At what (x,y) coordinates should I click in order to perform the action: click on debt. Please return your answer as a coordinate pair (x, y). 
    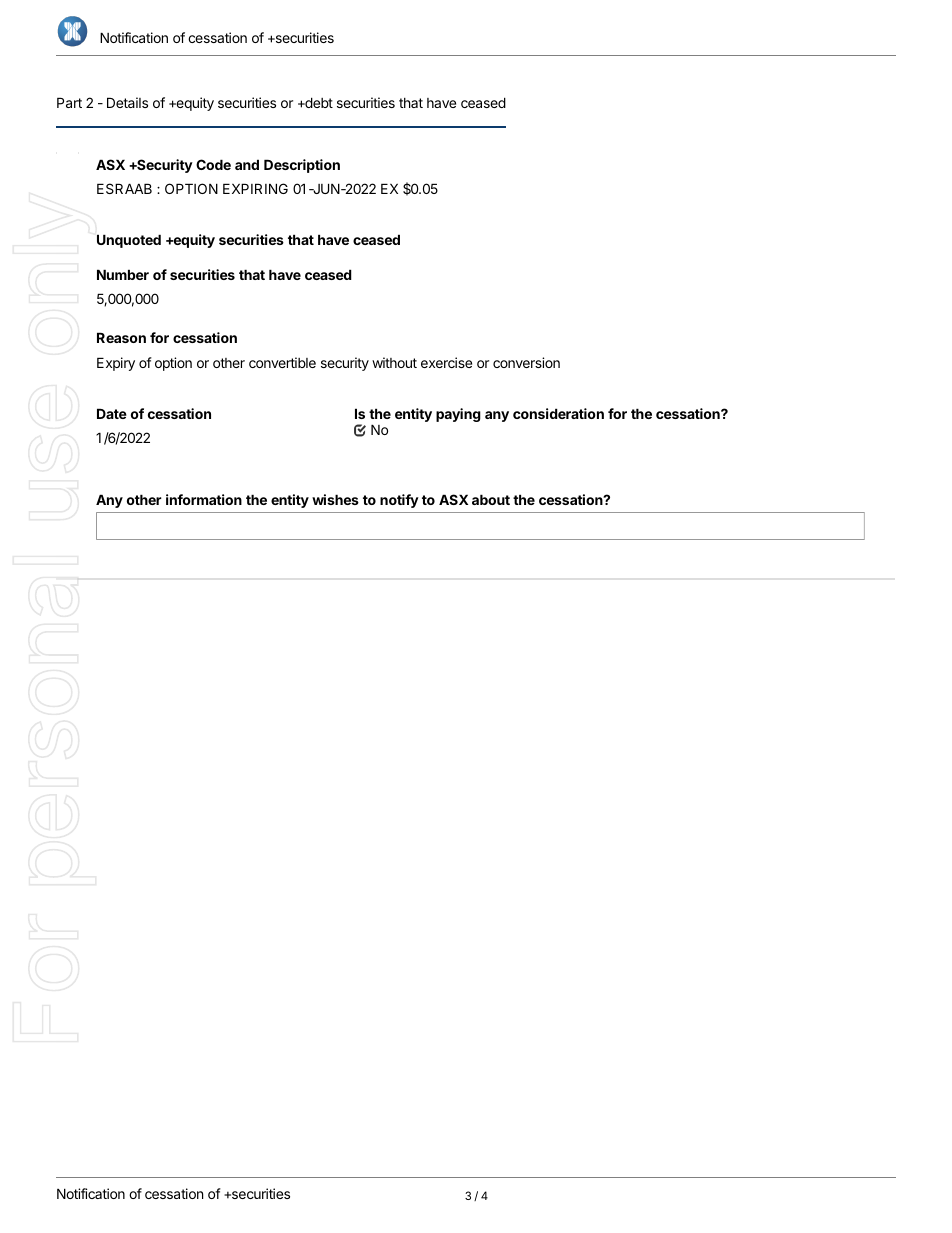
    Looking at the image, I should click on (318, 102).
